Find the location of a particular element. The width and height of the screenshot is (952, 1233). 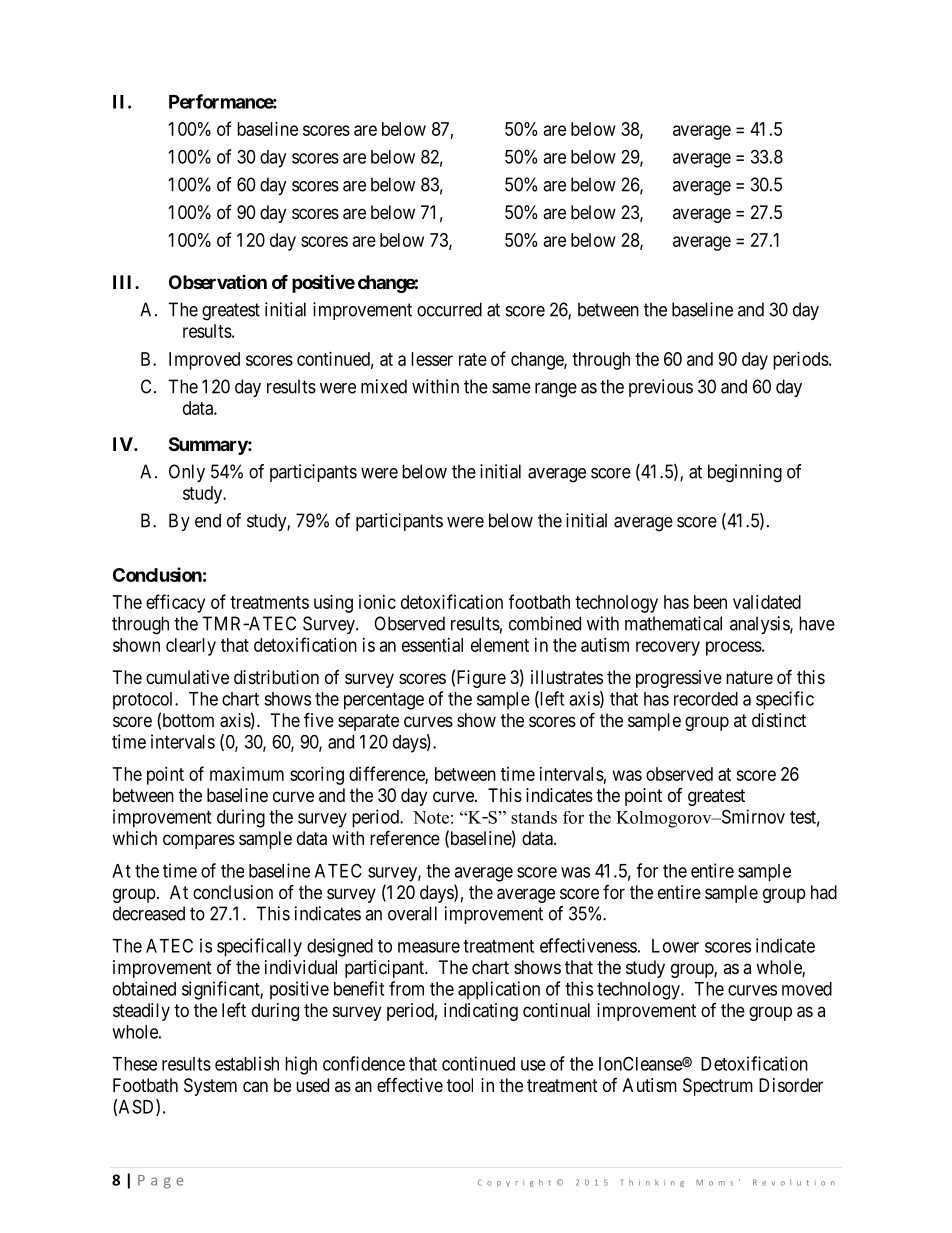

stands is located at coordinates (534, 817).
